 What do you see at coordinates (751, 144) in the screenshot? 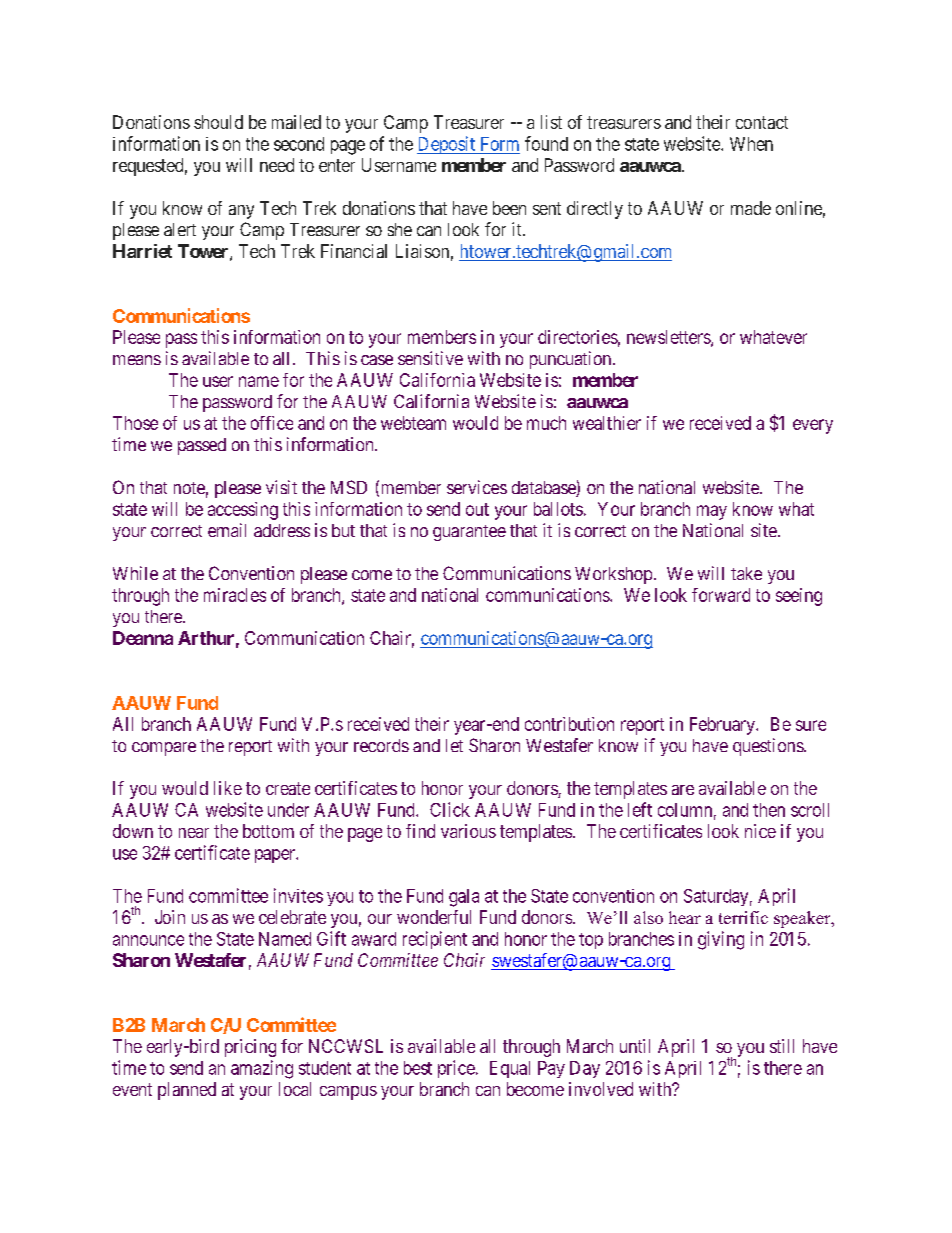
I see `When` at bounding box center [751, 144].
